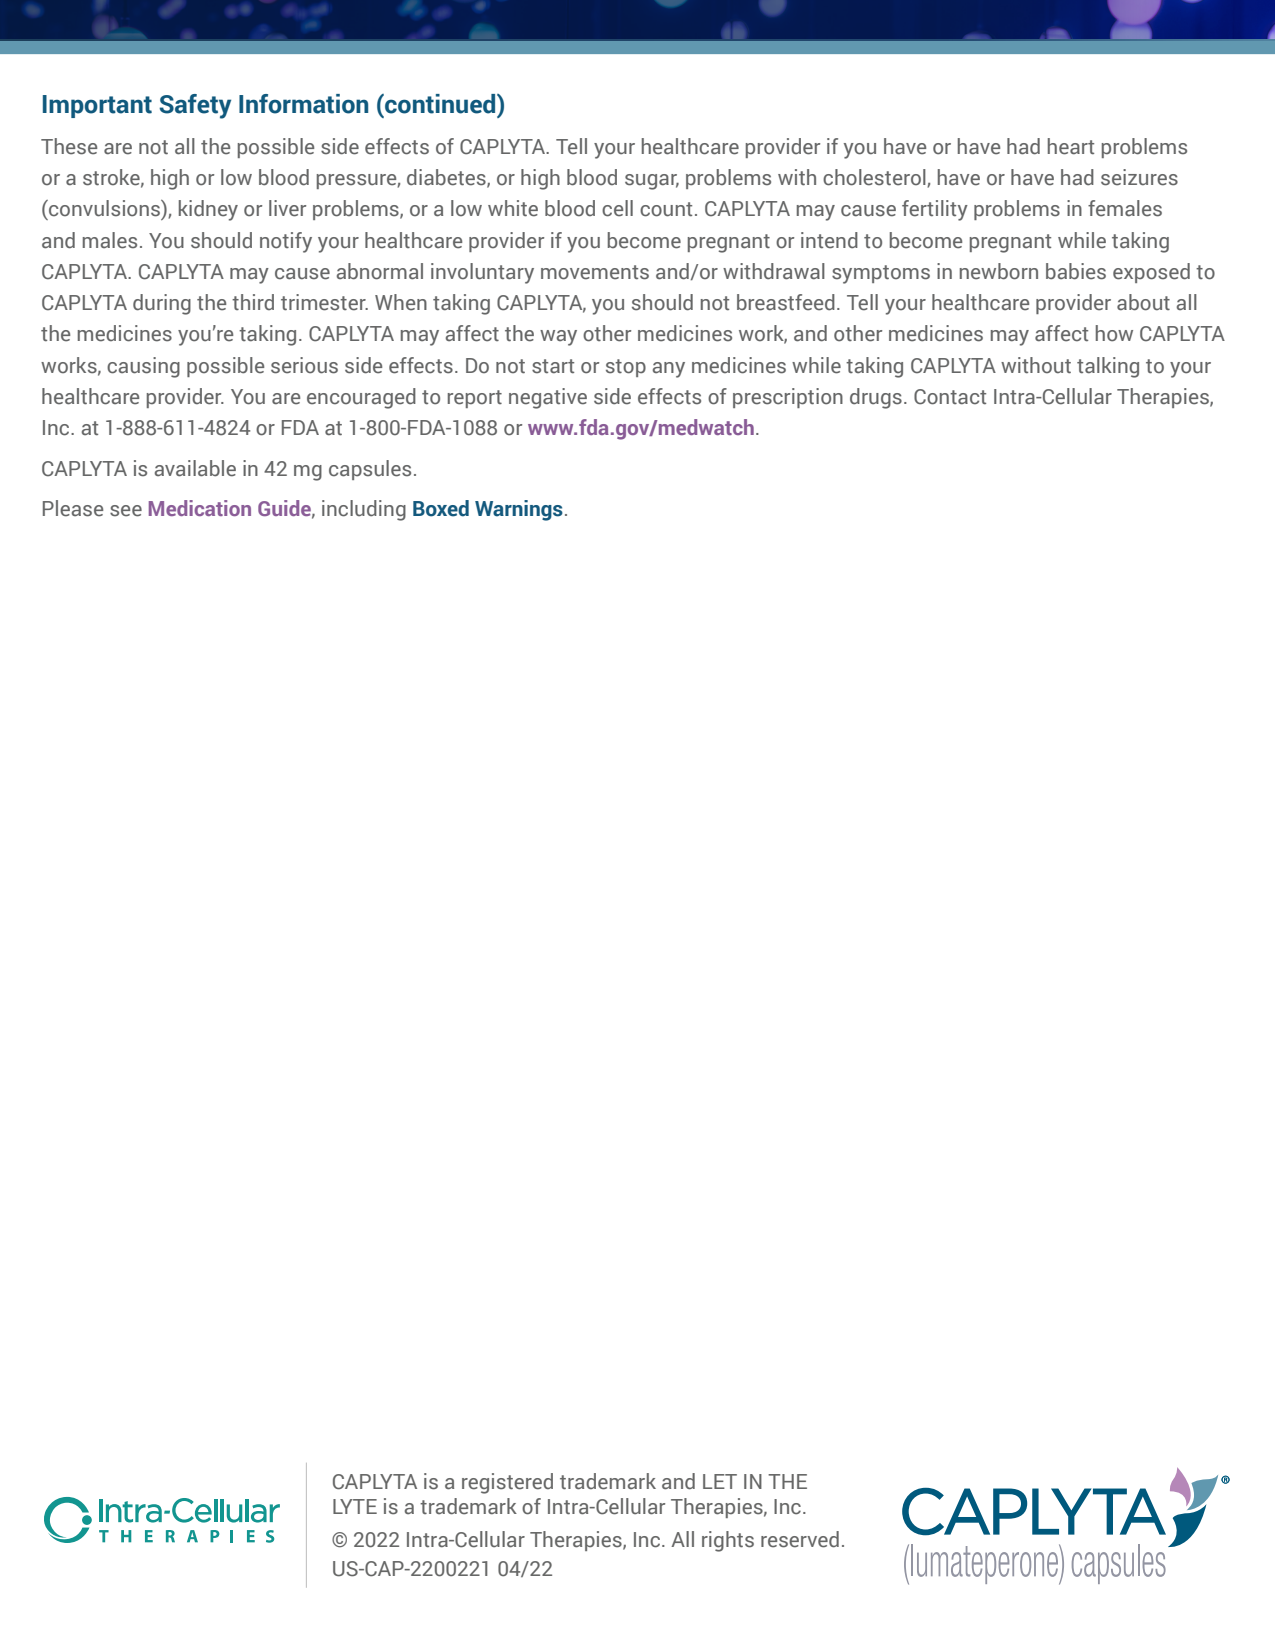 This document has width=1275, height=1650. Describe the element at coordinates (720, 1481) in the document. I see `LET` at that location.
